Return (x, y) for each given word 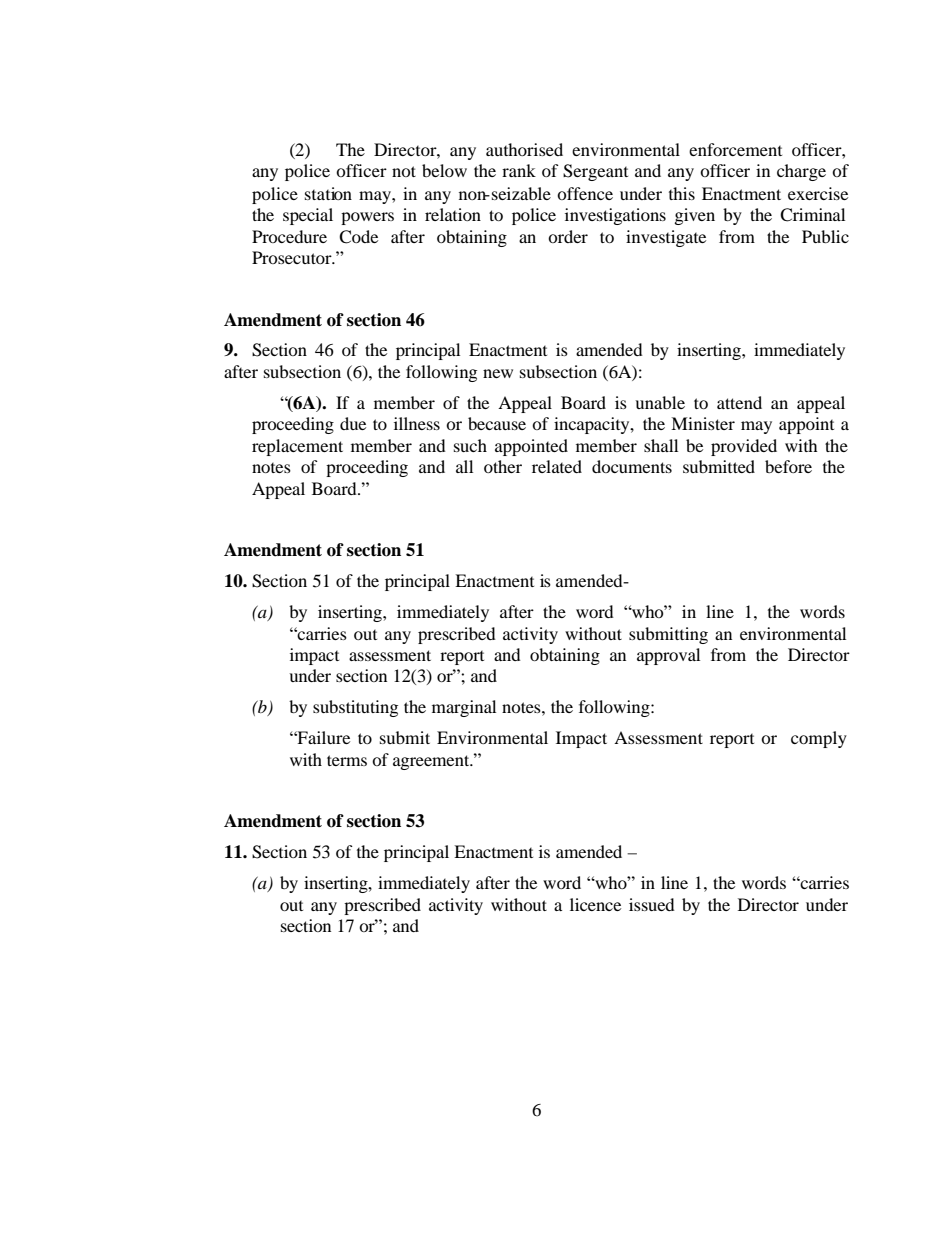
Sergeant (595, 172)
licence (595, 904)
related (557, 466)
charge (801, 172)
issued (652, 904)
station (328, 193)
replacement (297, 447)
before (788, 466)
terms (347, 760)
